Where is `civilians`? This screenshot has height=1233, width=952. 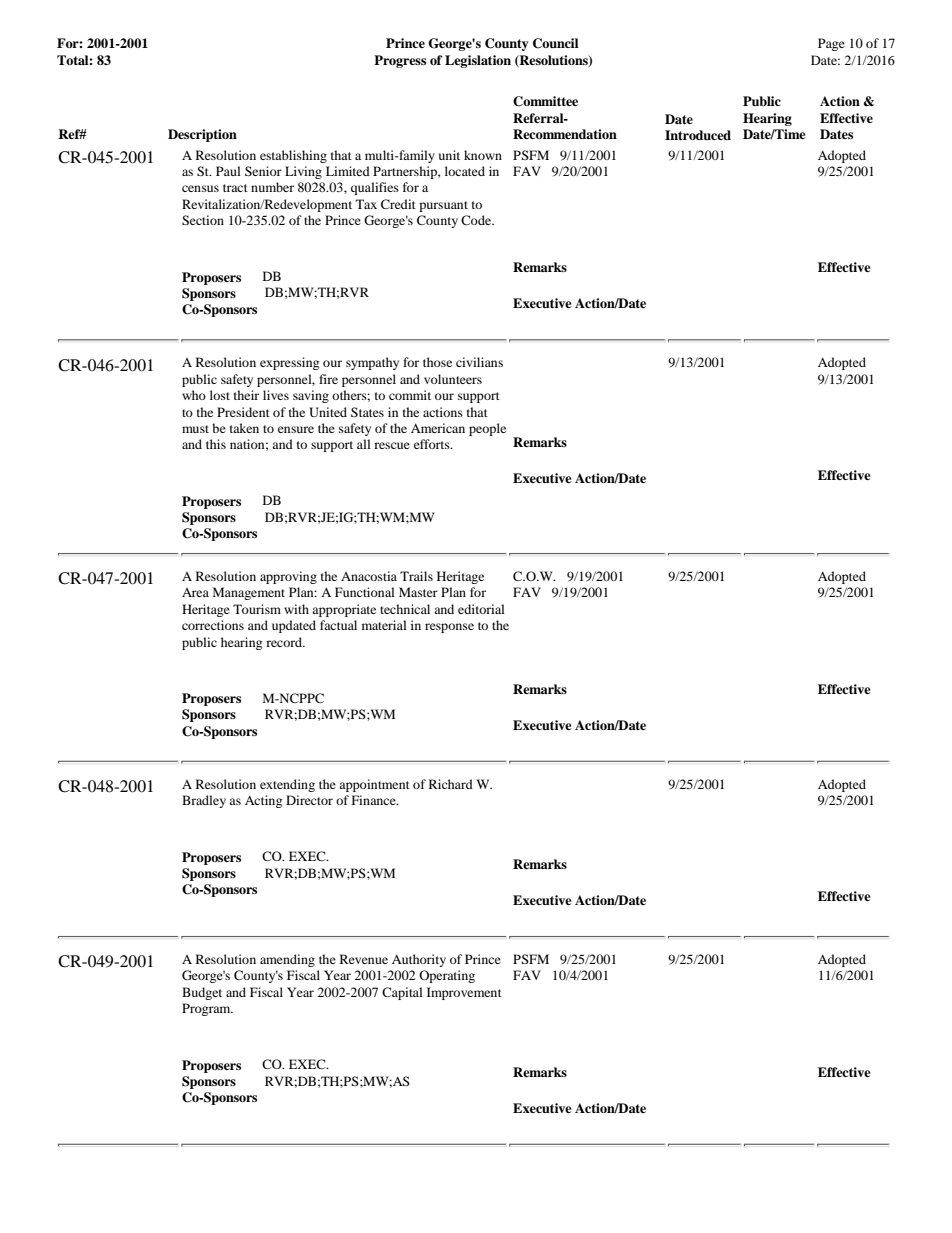
civilians is located at coordinates (479, 362).
